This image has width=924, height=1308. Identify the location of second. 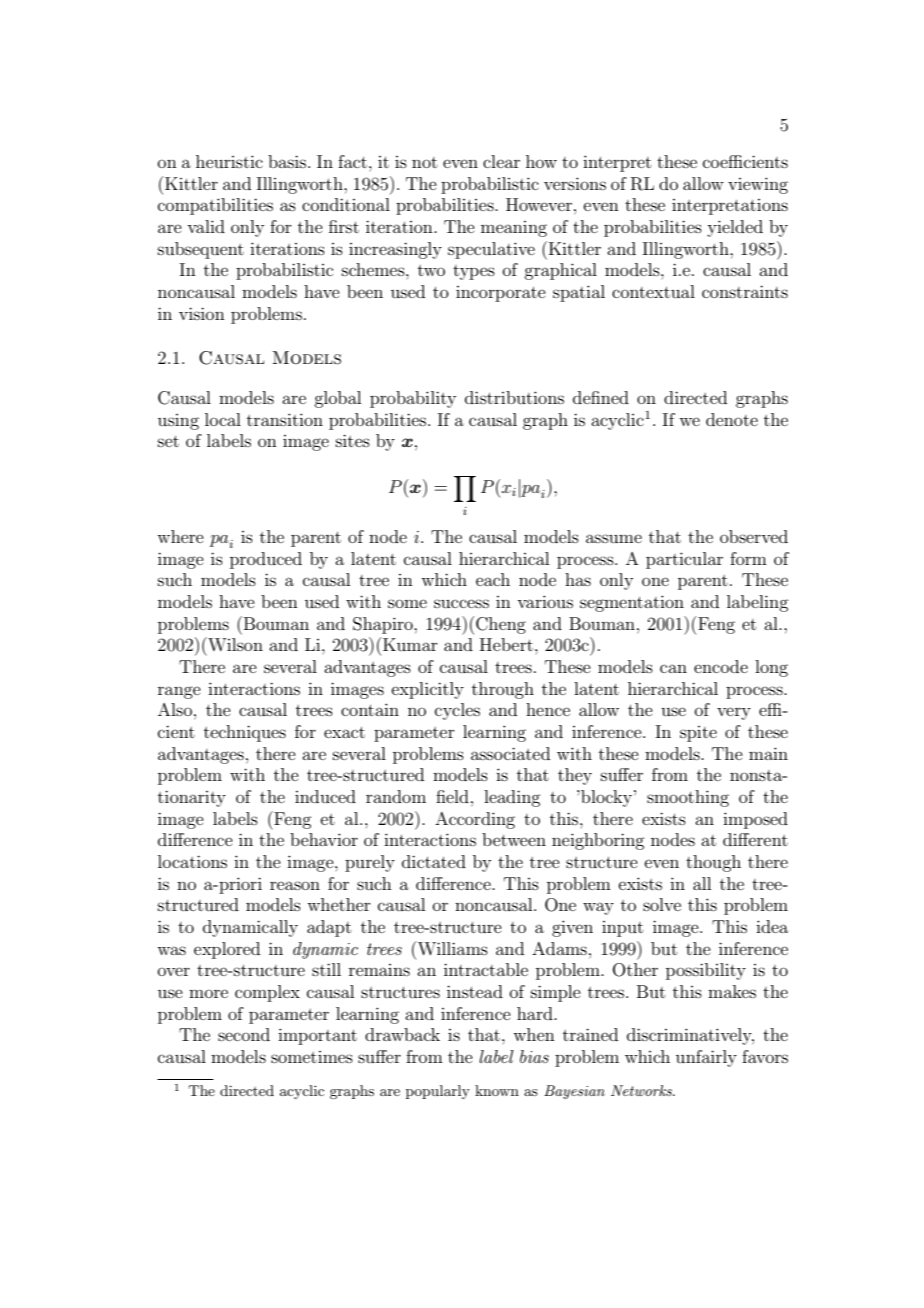
(244, 1034).
